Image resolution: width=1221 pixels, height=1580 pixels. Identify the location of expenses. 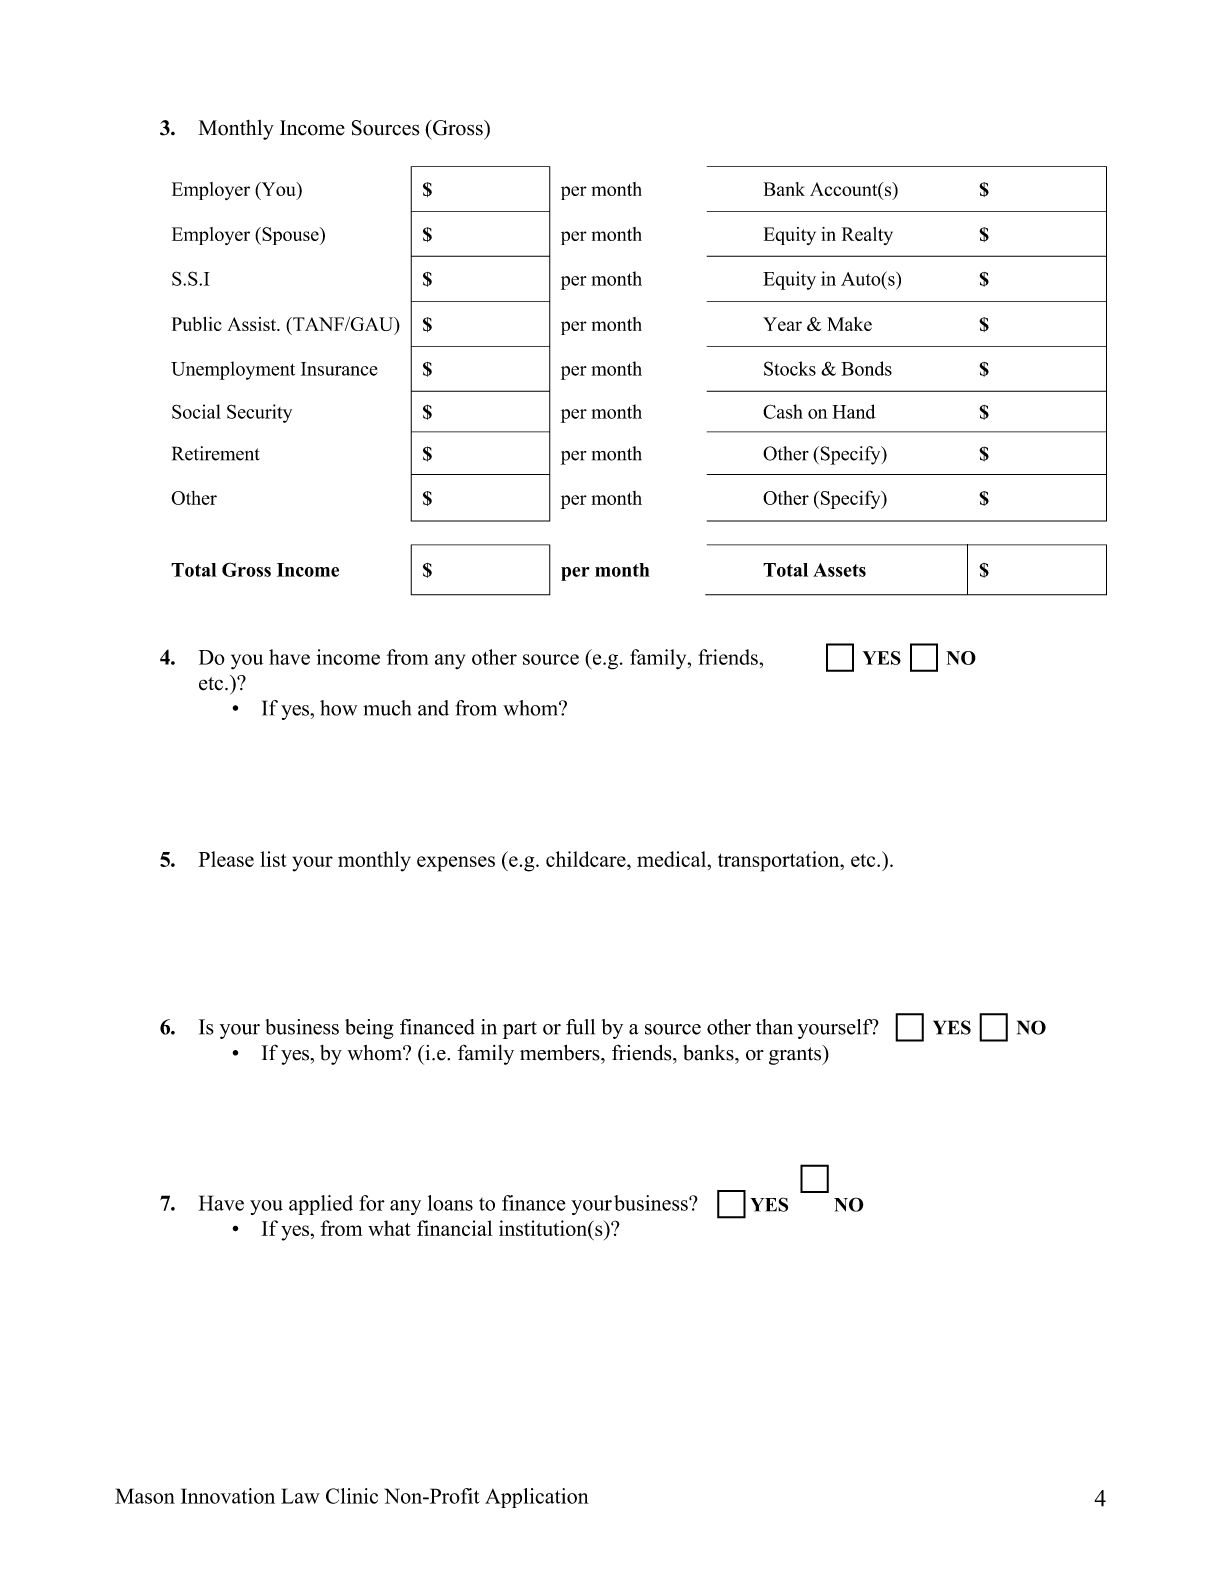
(456, 864).
